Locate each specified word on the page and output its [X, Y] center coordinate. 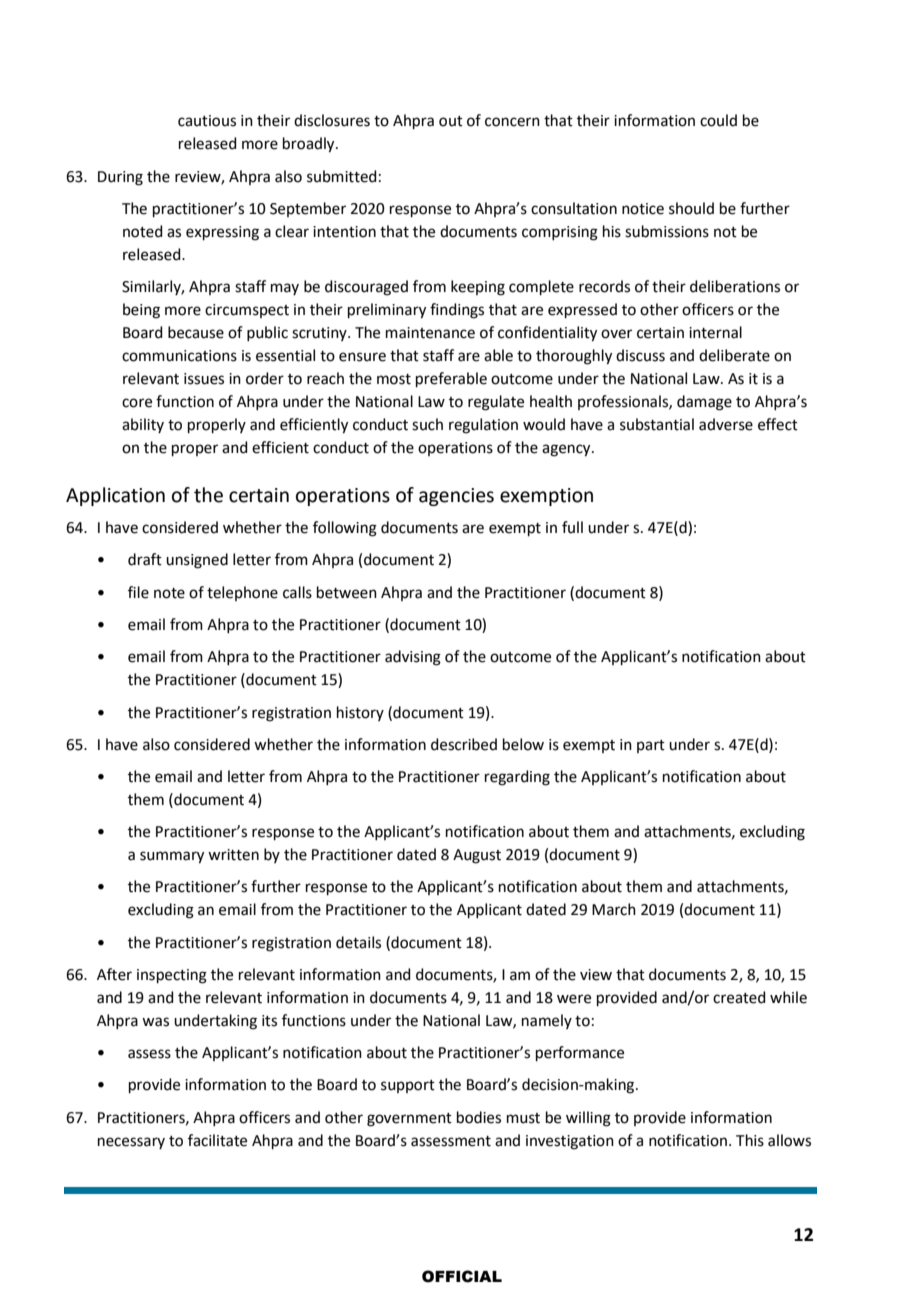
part [651, 746]
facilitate [217, 1140]
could [718, 120]
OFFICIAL [462, 1276]
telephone [242, 593]
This [750, 1140]
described [464, 744]
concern [512, 122]
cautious [207, 121]
